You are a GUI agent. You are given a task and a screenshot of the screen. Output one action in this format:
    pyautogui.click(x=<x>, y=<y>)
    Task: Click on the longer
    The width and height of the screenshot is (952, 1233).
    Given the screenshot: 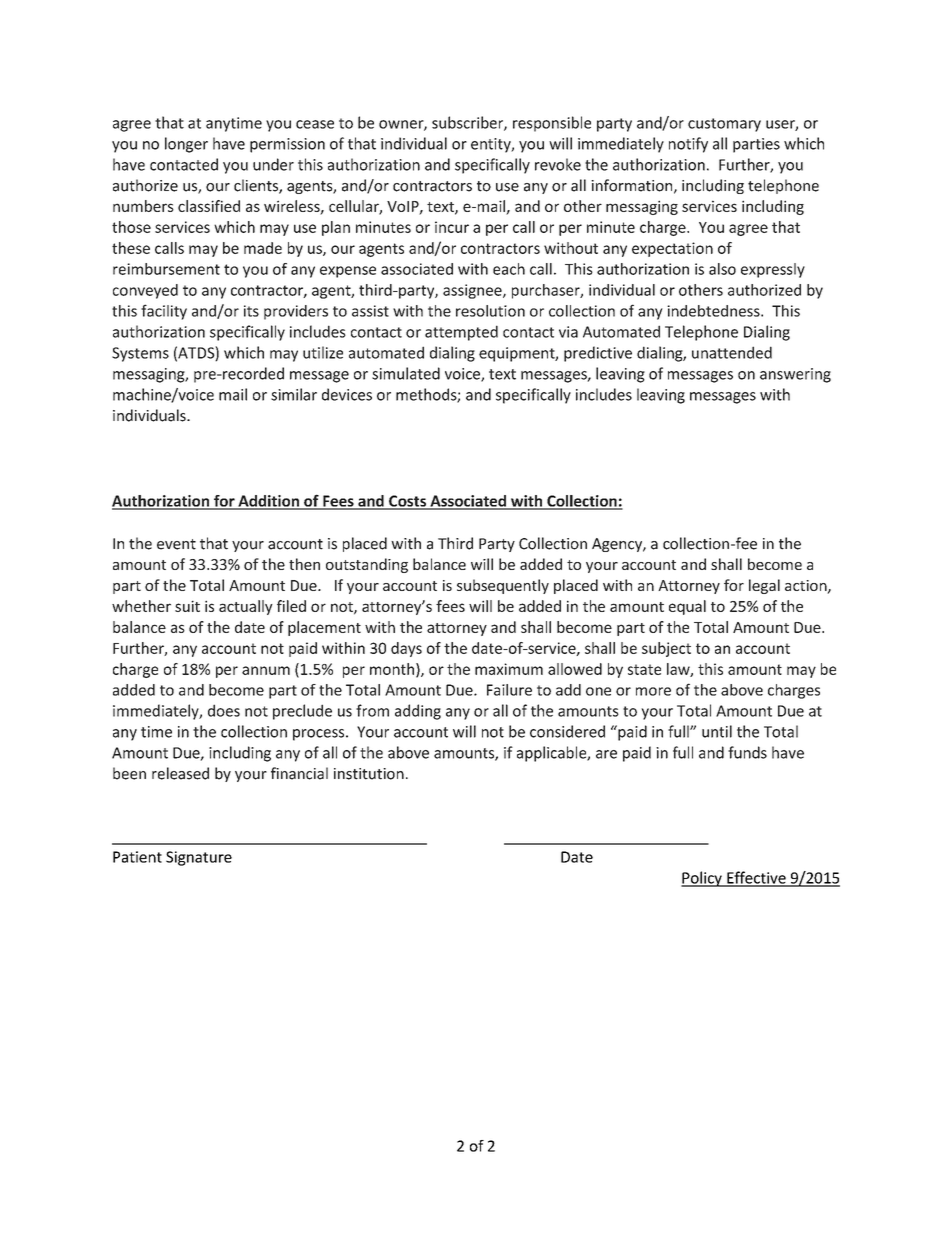 What is the action you would take?
    pyautogui.click(x=186, y=145)
